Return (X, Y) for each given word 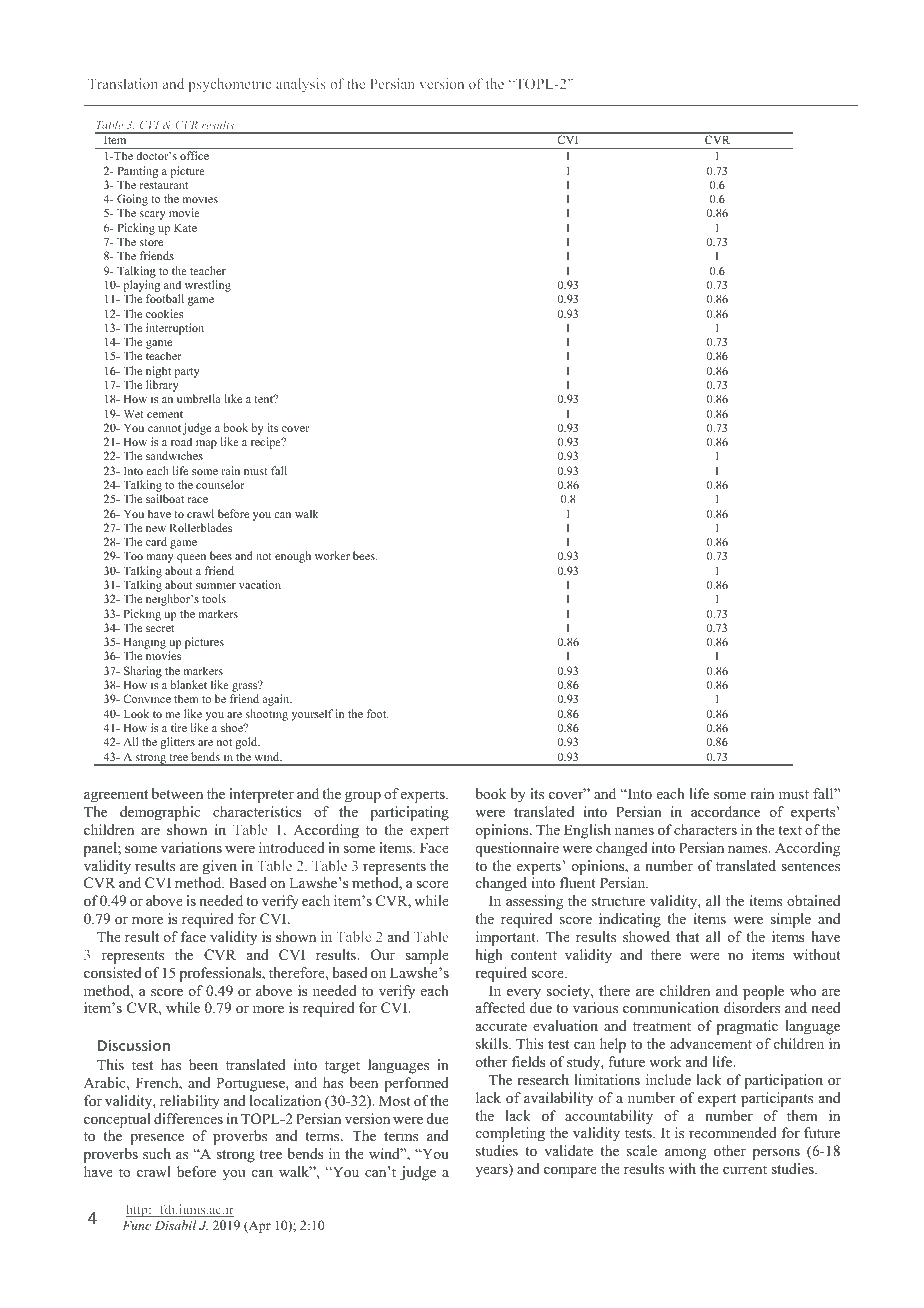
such (157, 1153)
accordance (725, 811)
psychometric (230, 85)
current (745, 1169)
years (492, 1172)
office (194, 155)
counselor (220, 484)
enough (293, 557)
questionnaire (517, 849)
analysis (301, 85)
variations (191, 847)
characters (705, 829)
